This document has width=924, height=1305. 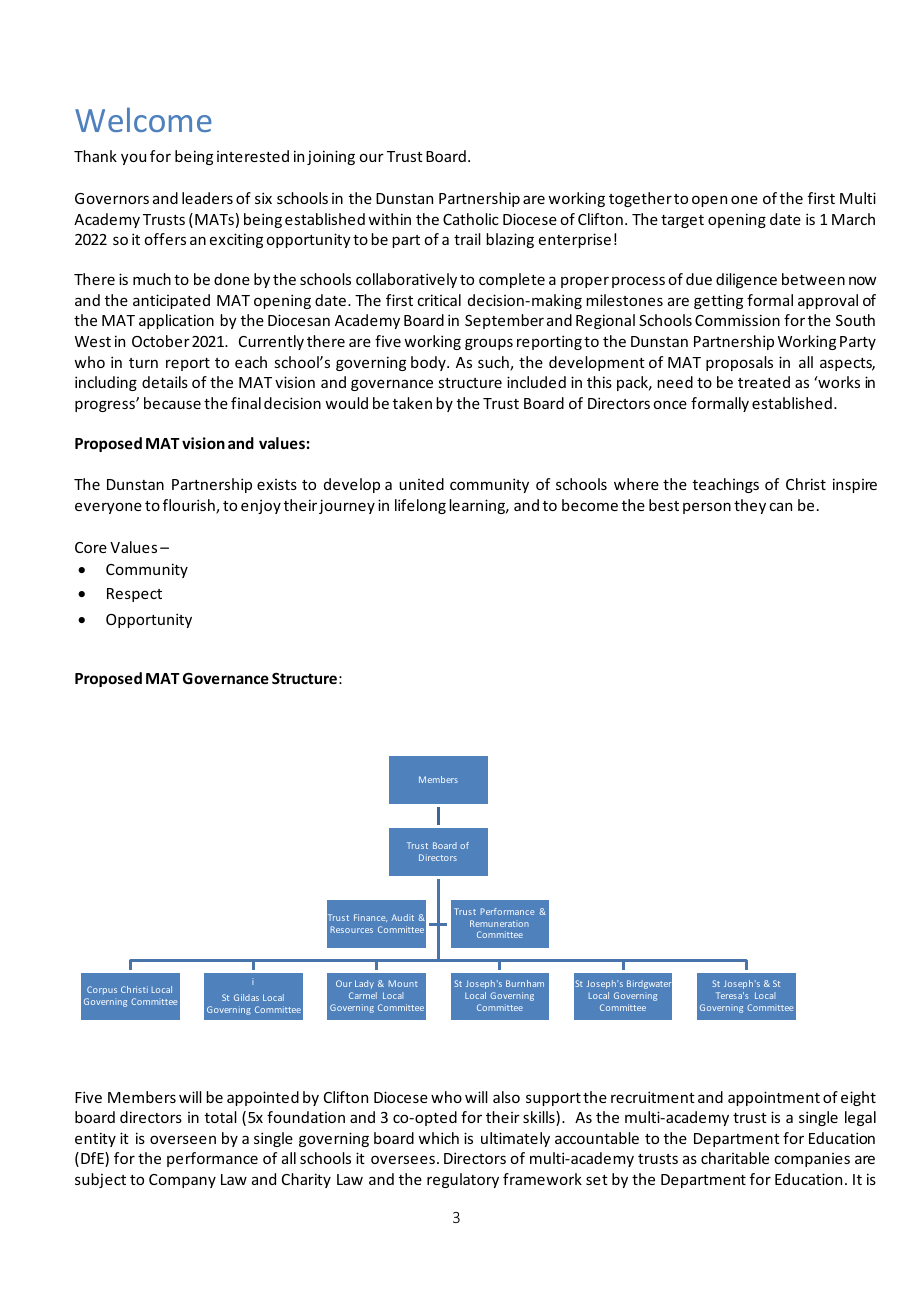 I want to click on Audit, so click(x=402, y=917).
